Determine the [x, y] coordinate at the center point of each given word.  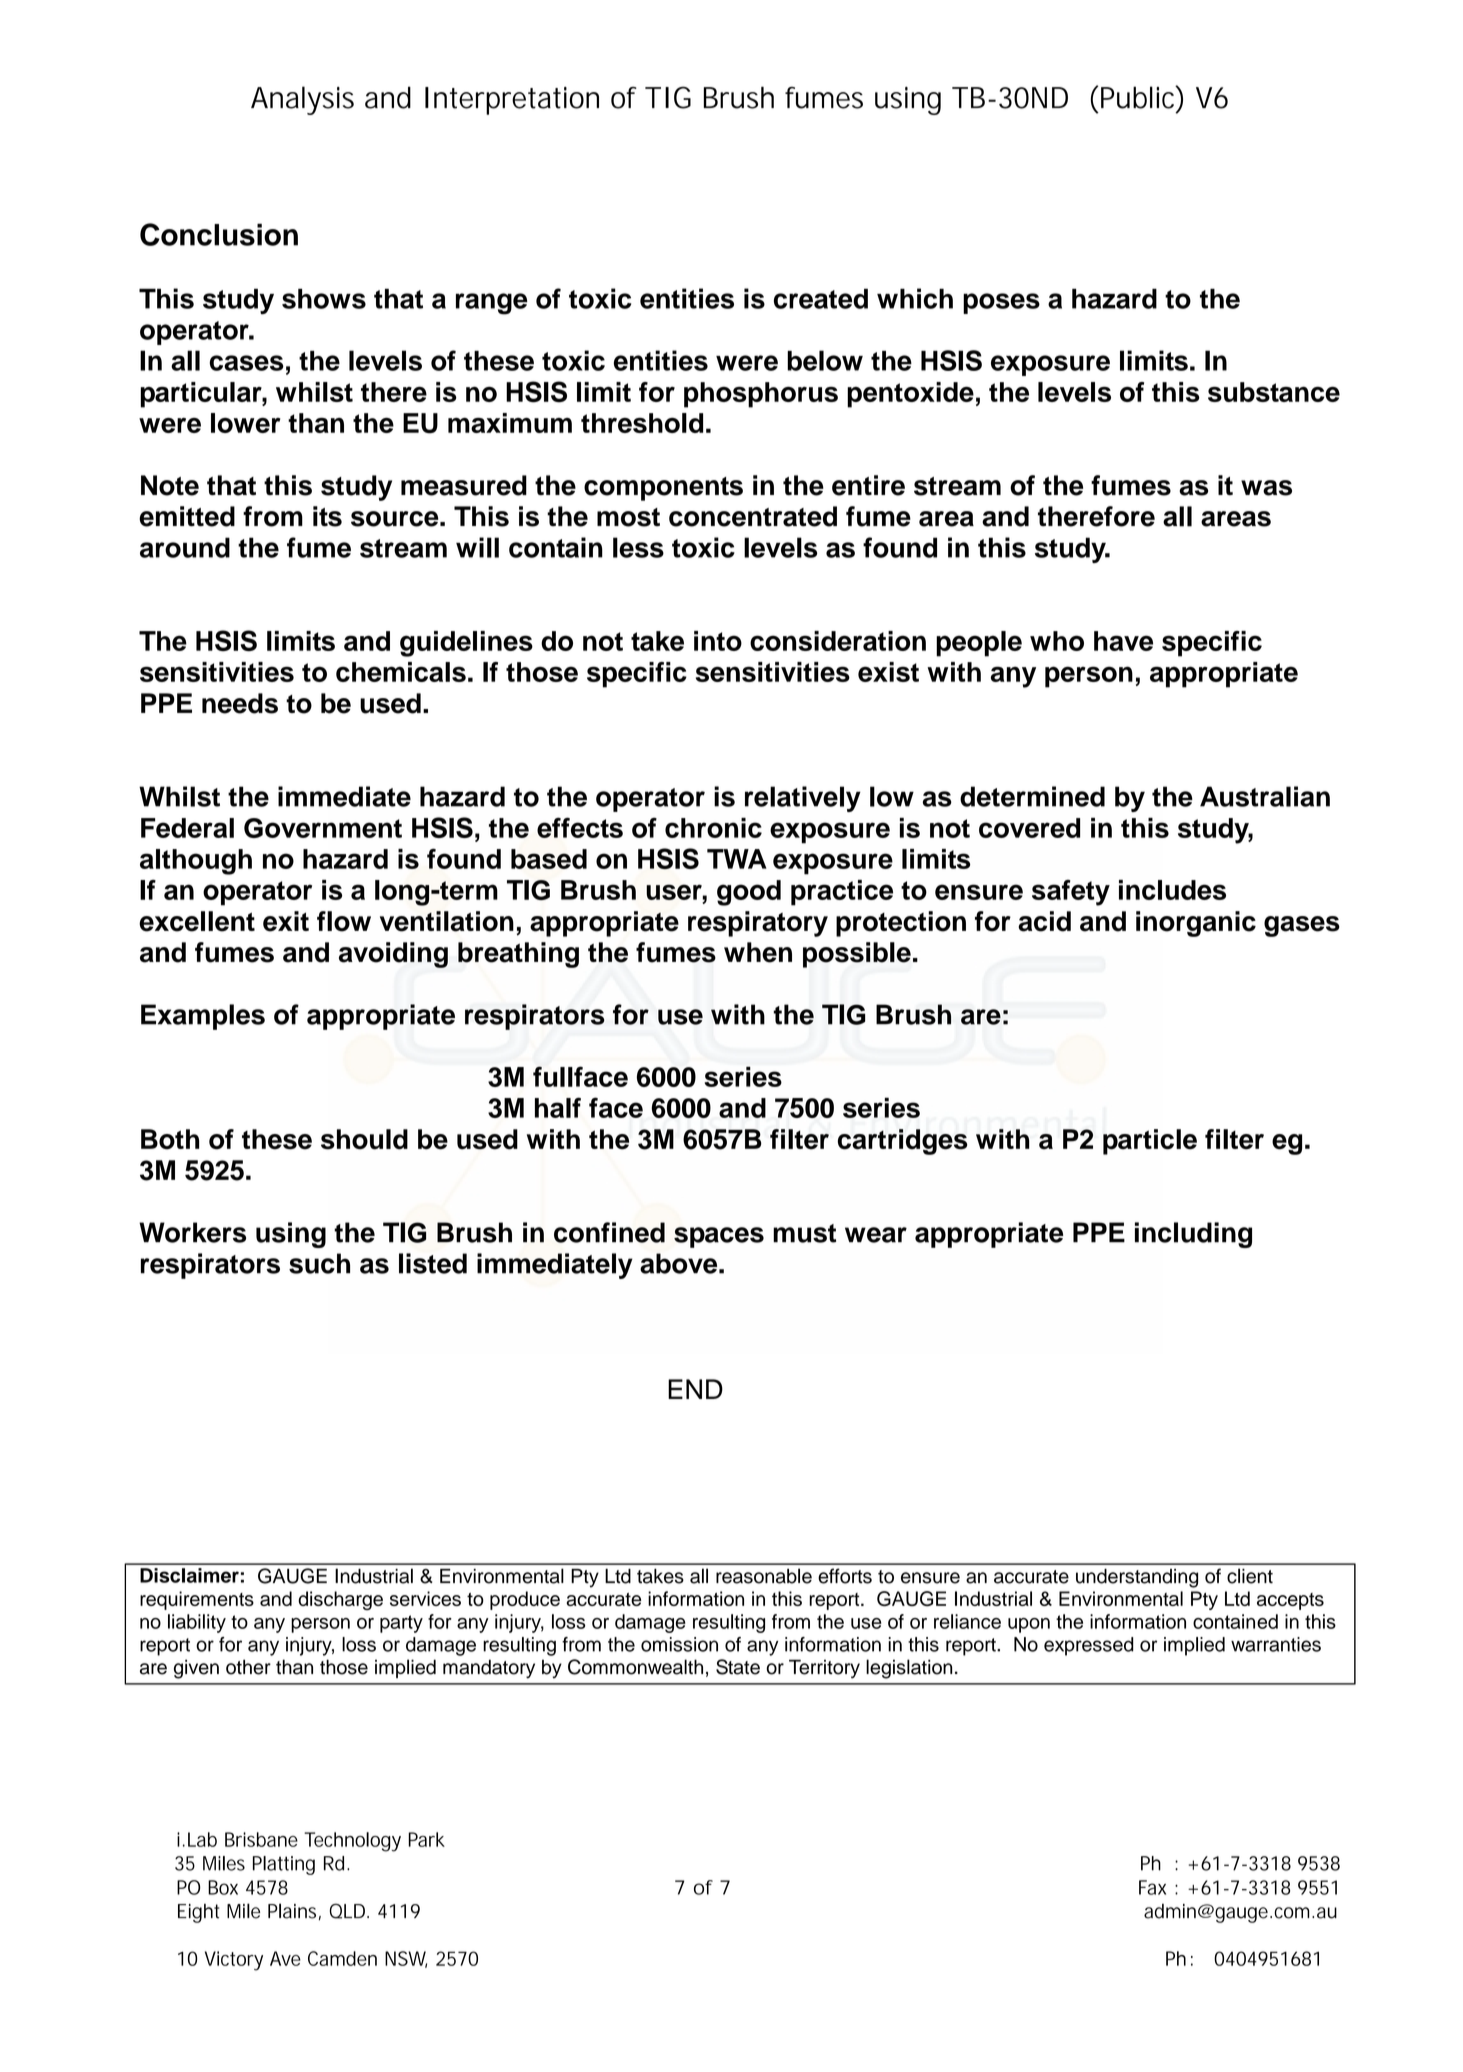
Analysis [302, 100]
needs [240, 703]
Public [1138, 97]
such [319, 1263]
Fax [1152, 1887]
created [821, 298]
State [738, 1667]
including [1193, 1235]
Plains [292, 1911]
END [695, 1389]
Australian [1265, 796]
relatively [803, 799]
